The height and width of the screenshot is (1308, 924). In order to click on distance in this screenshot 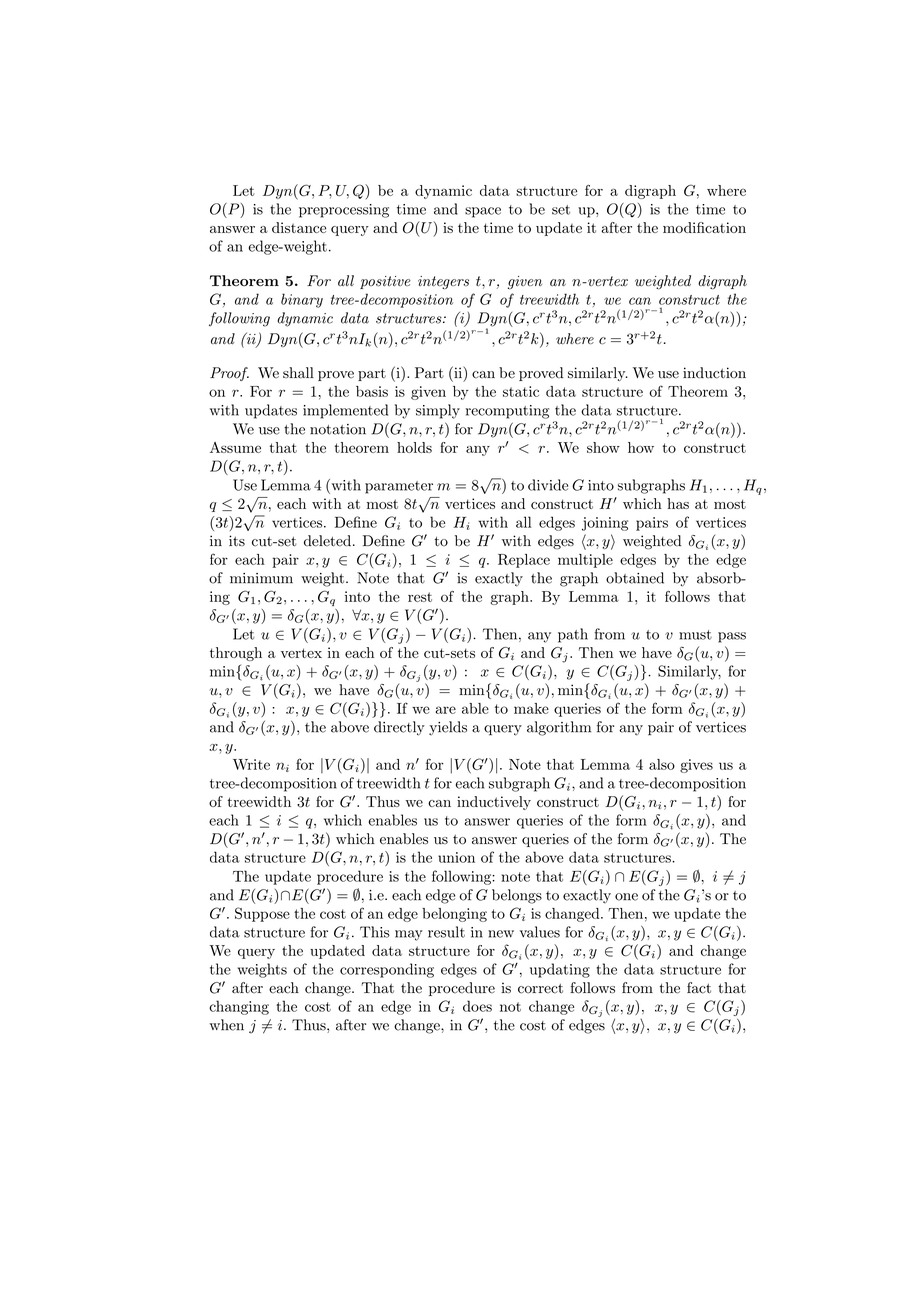, I will do `click(299, 227)`.
